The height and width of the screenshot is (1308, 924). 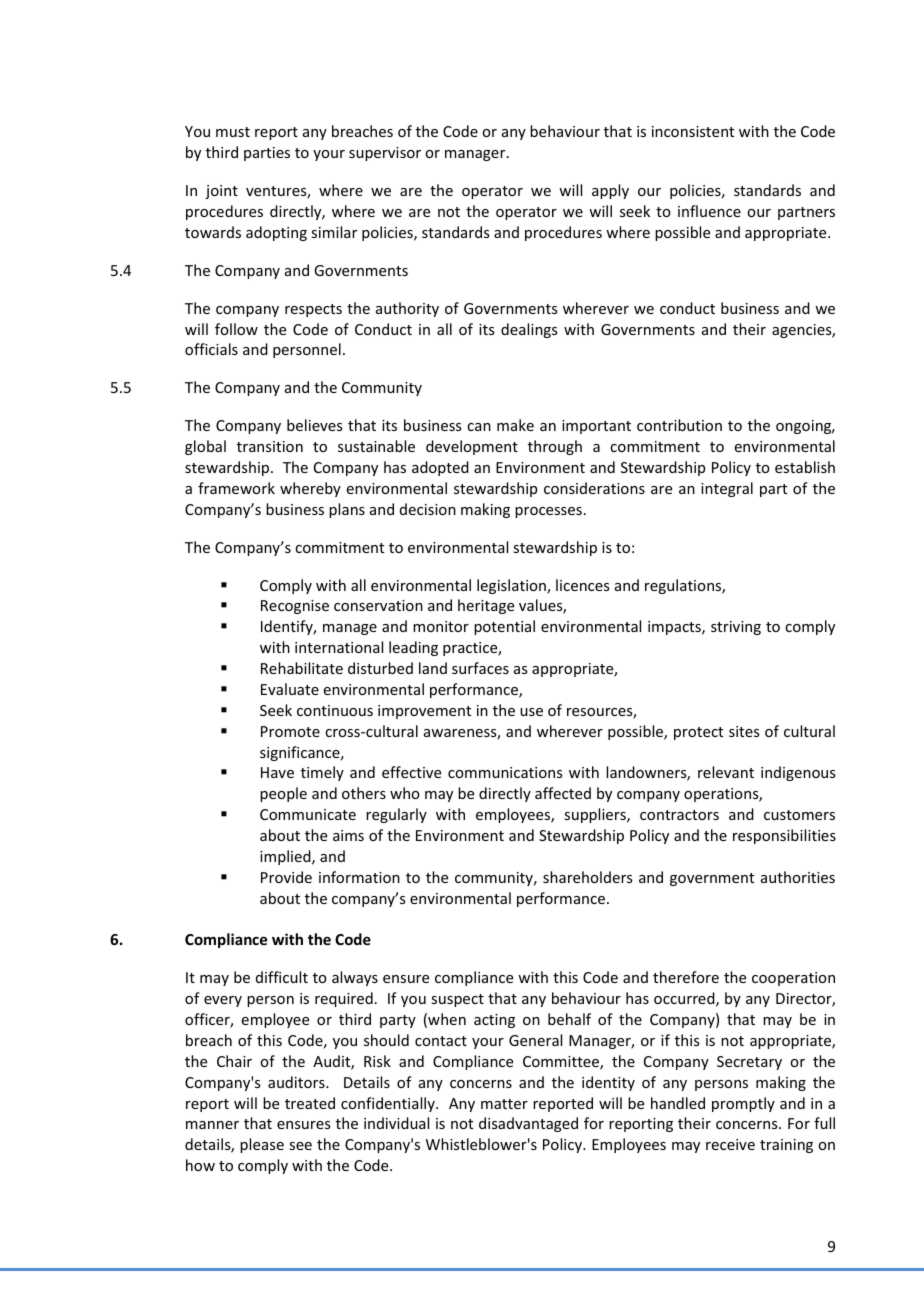 What do you see at coordinates (736, 628) in the screenshot?
I see `striving` at bounding box center [736, 628].
